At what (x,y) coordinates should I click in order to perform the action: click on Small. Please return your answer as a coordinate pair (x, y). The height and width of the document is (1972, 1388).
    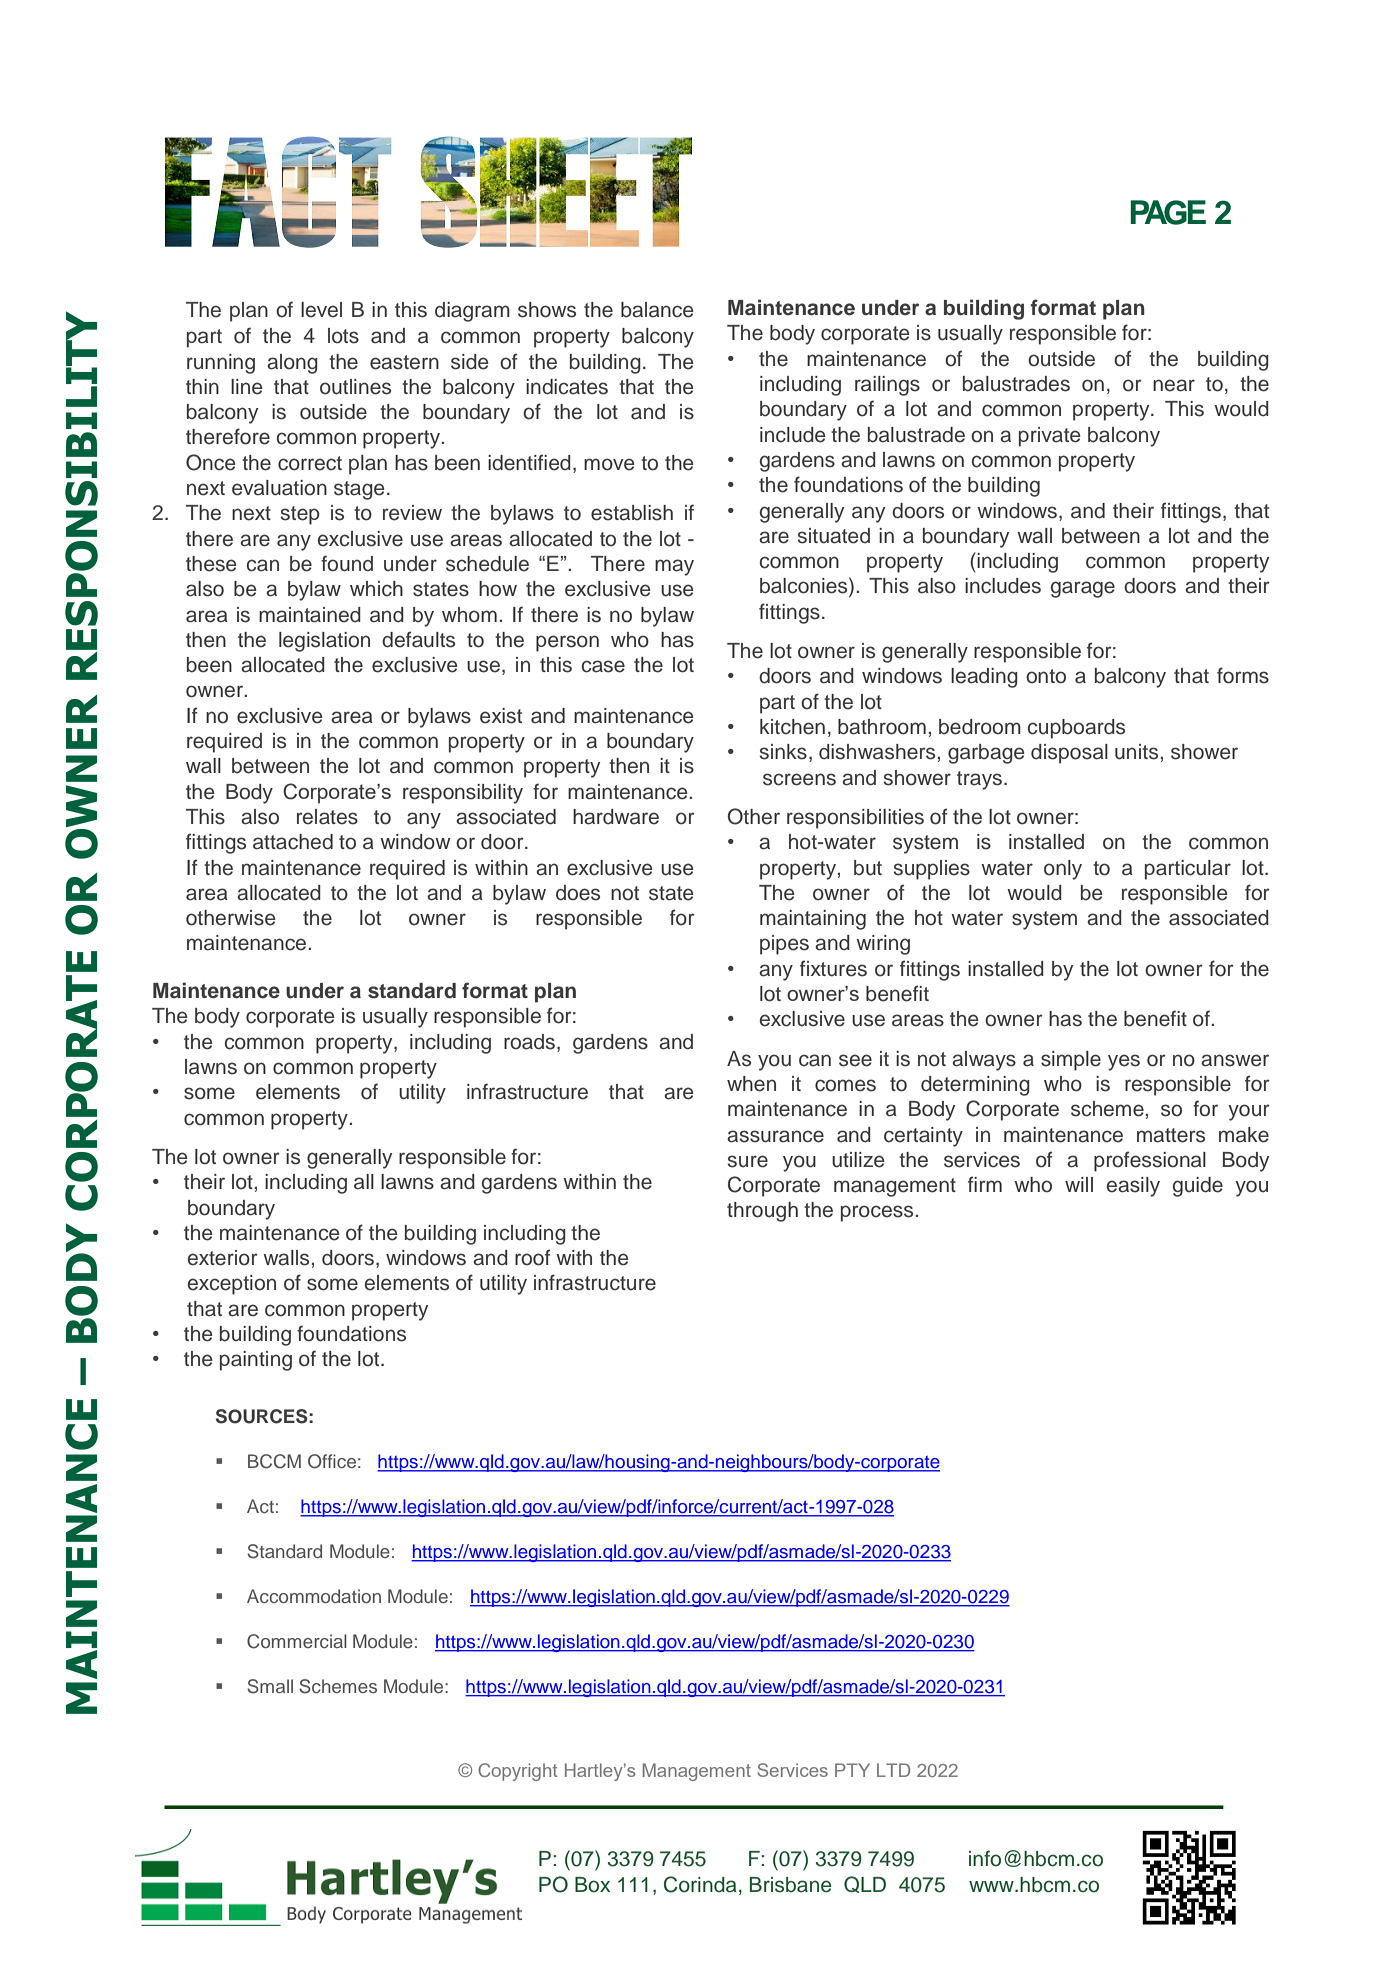
    Looking at the image, I should click on (270, 1686).
